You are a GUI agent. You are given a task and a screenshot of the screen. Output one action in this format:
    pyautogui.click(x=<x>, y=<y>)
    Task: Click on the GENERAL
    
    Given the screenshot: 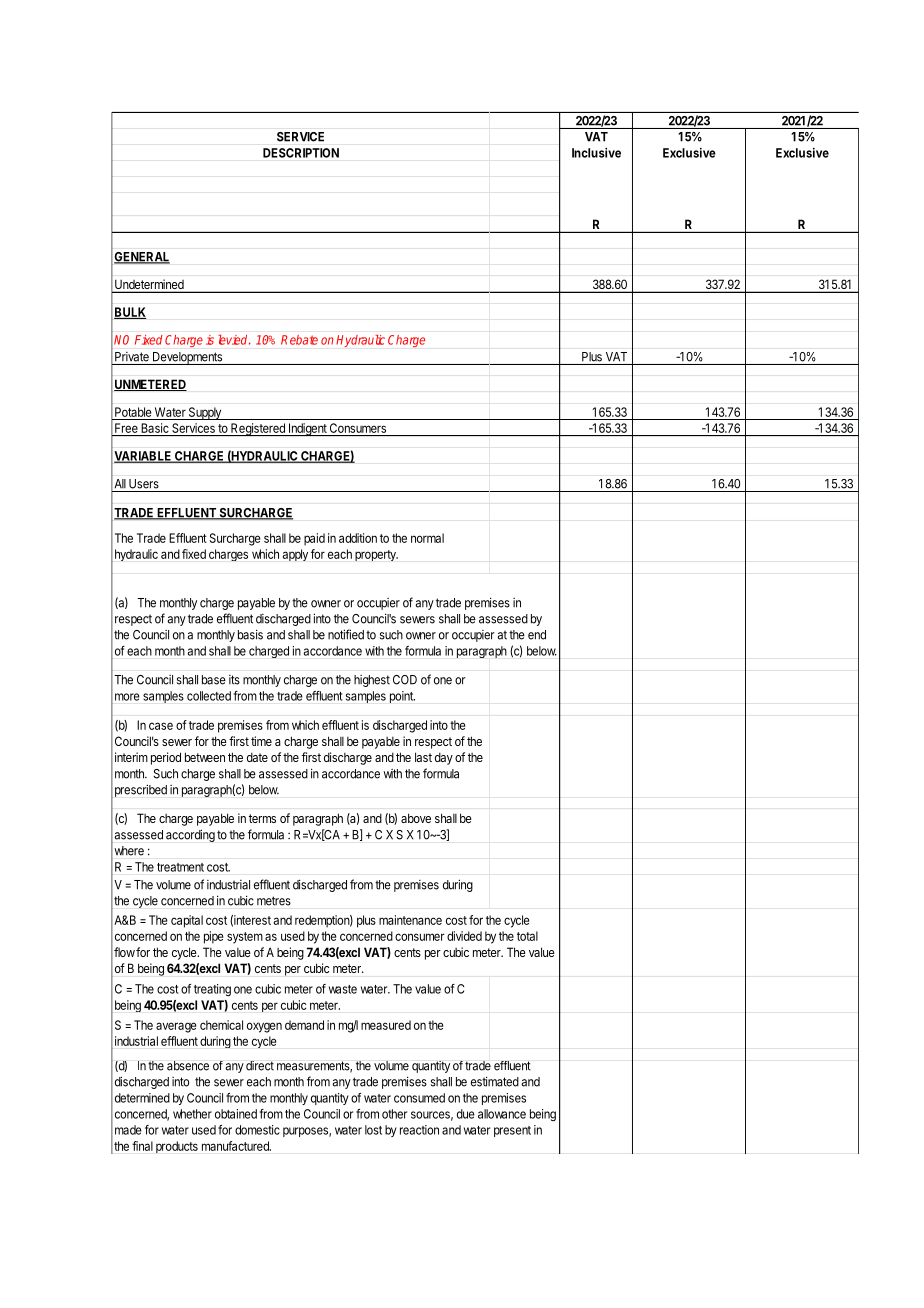 What is the action you would take?
    pyautogui.click(x=142, y=258)
